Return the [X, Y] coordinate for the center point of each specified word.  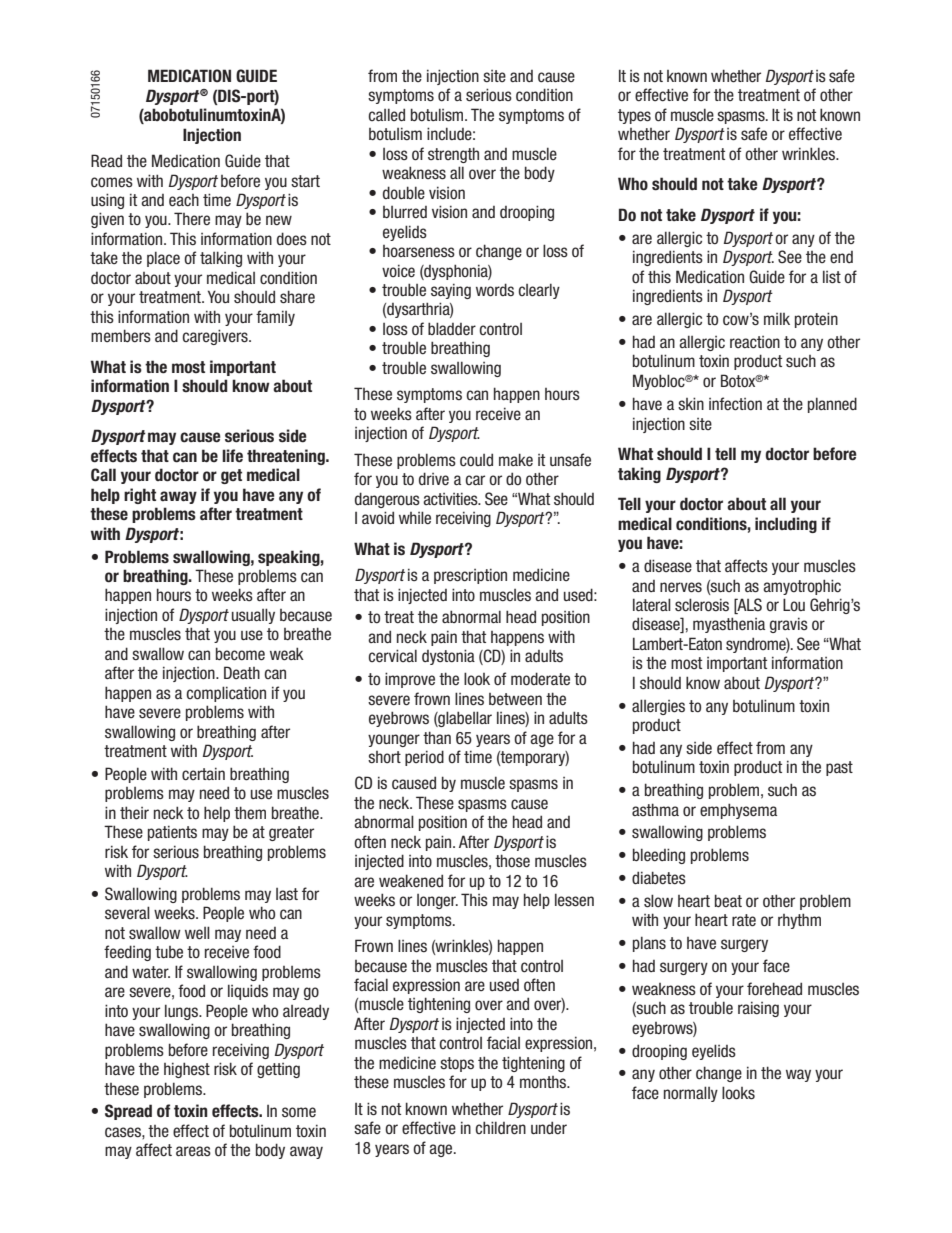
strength [453, 155]
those [512, 861]
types [634, 116]
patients [172, 833]
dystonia [448, 657]
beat [728, 901]
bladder [452, 329]
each [184, 200]
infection [735, 404]
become [240, 654]
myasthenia [729, 625]
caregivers [216, 337]
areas [193, 1151]
